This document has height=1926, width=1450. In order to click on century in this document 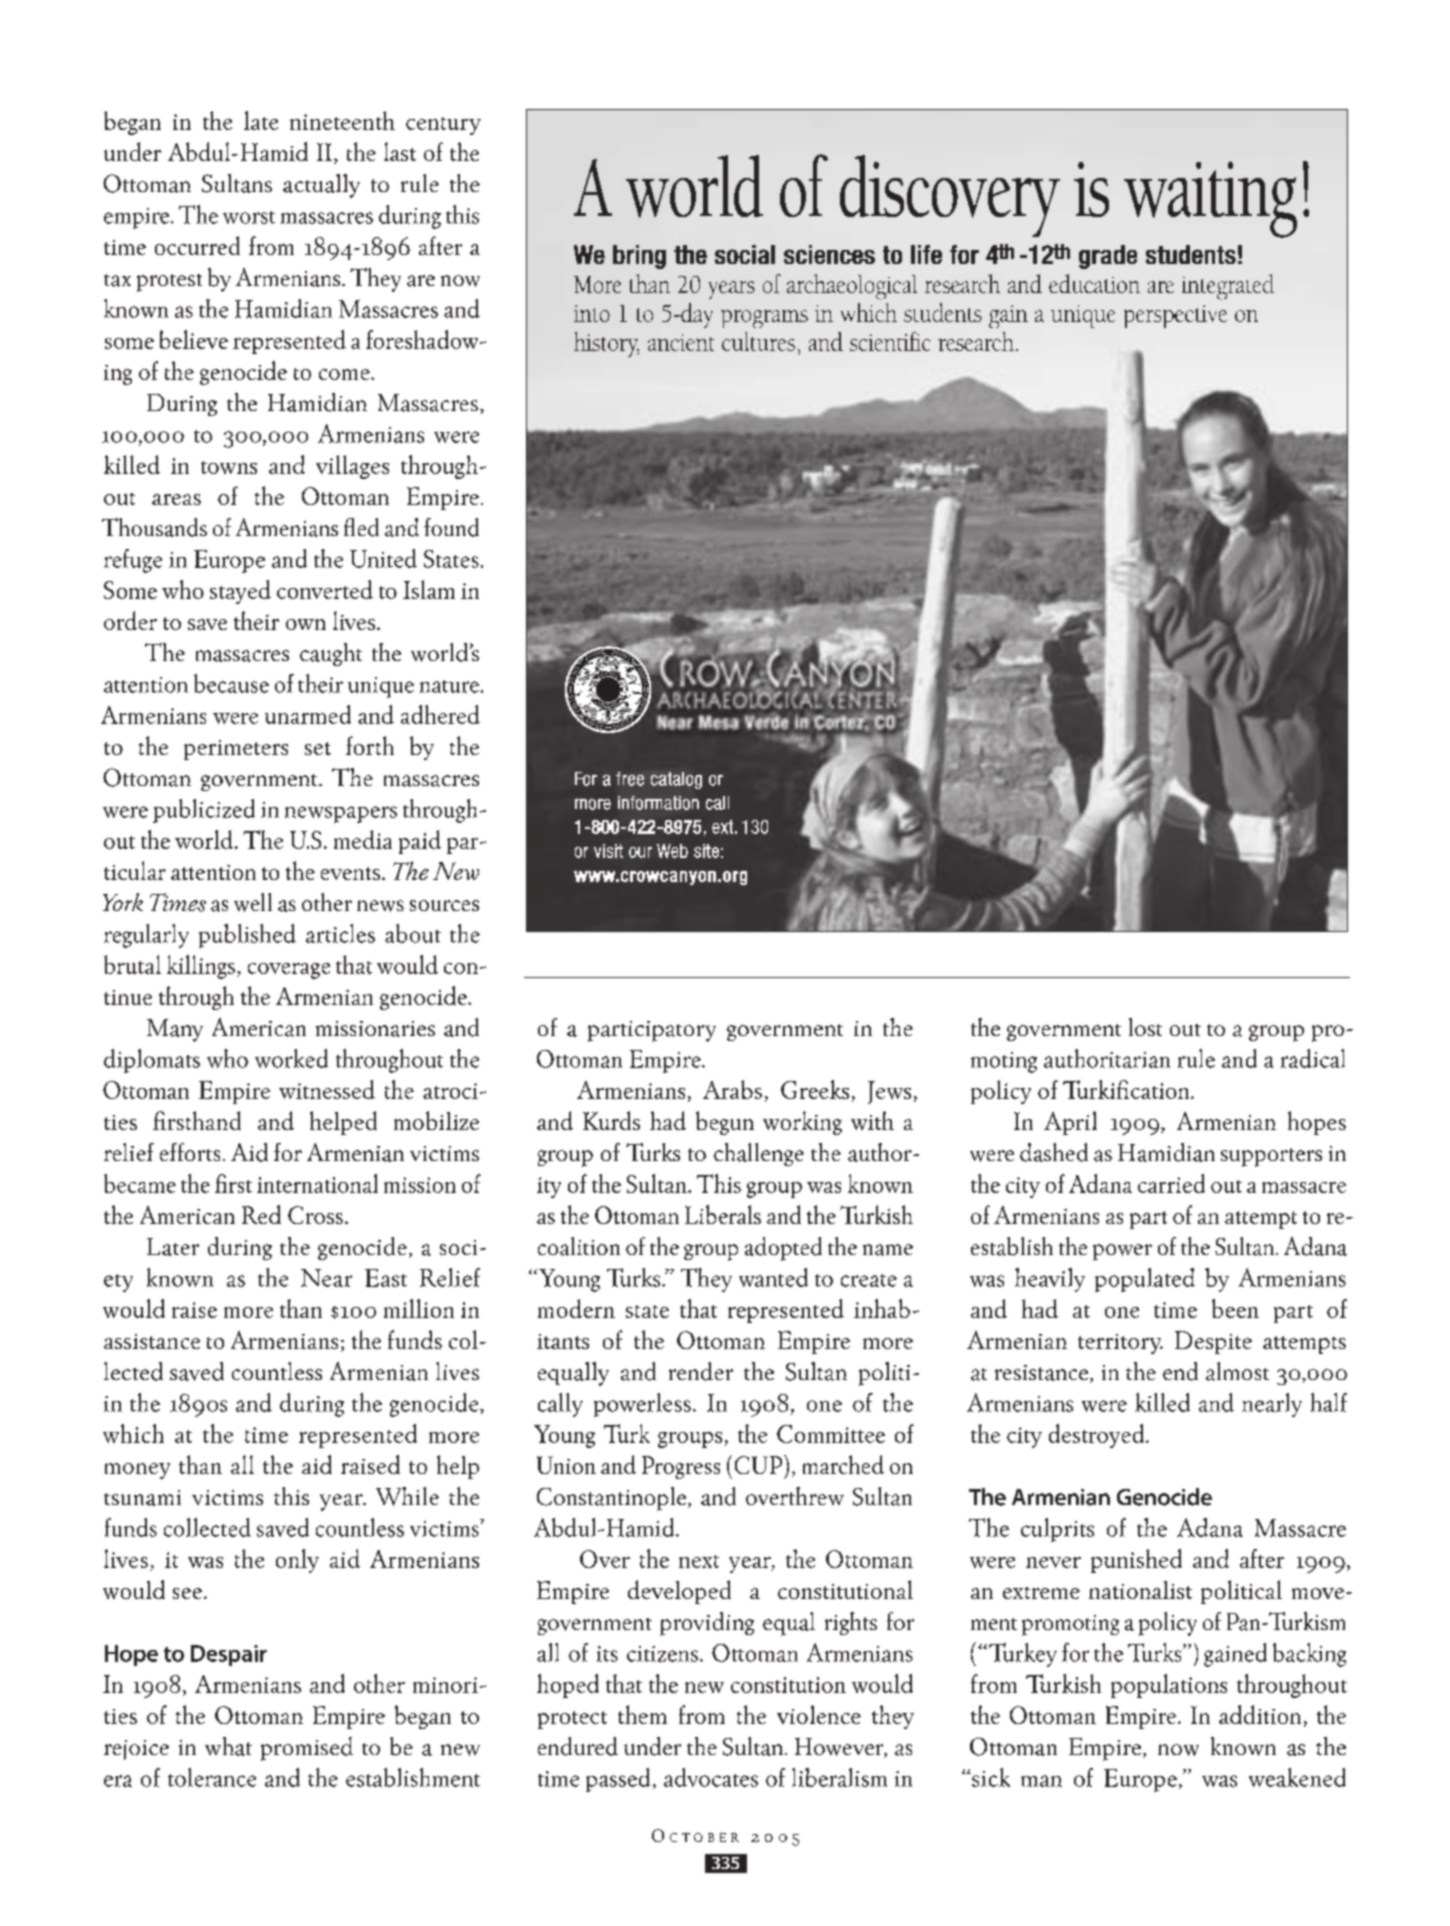, I will do `click(443, 126)`.
